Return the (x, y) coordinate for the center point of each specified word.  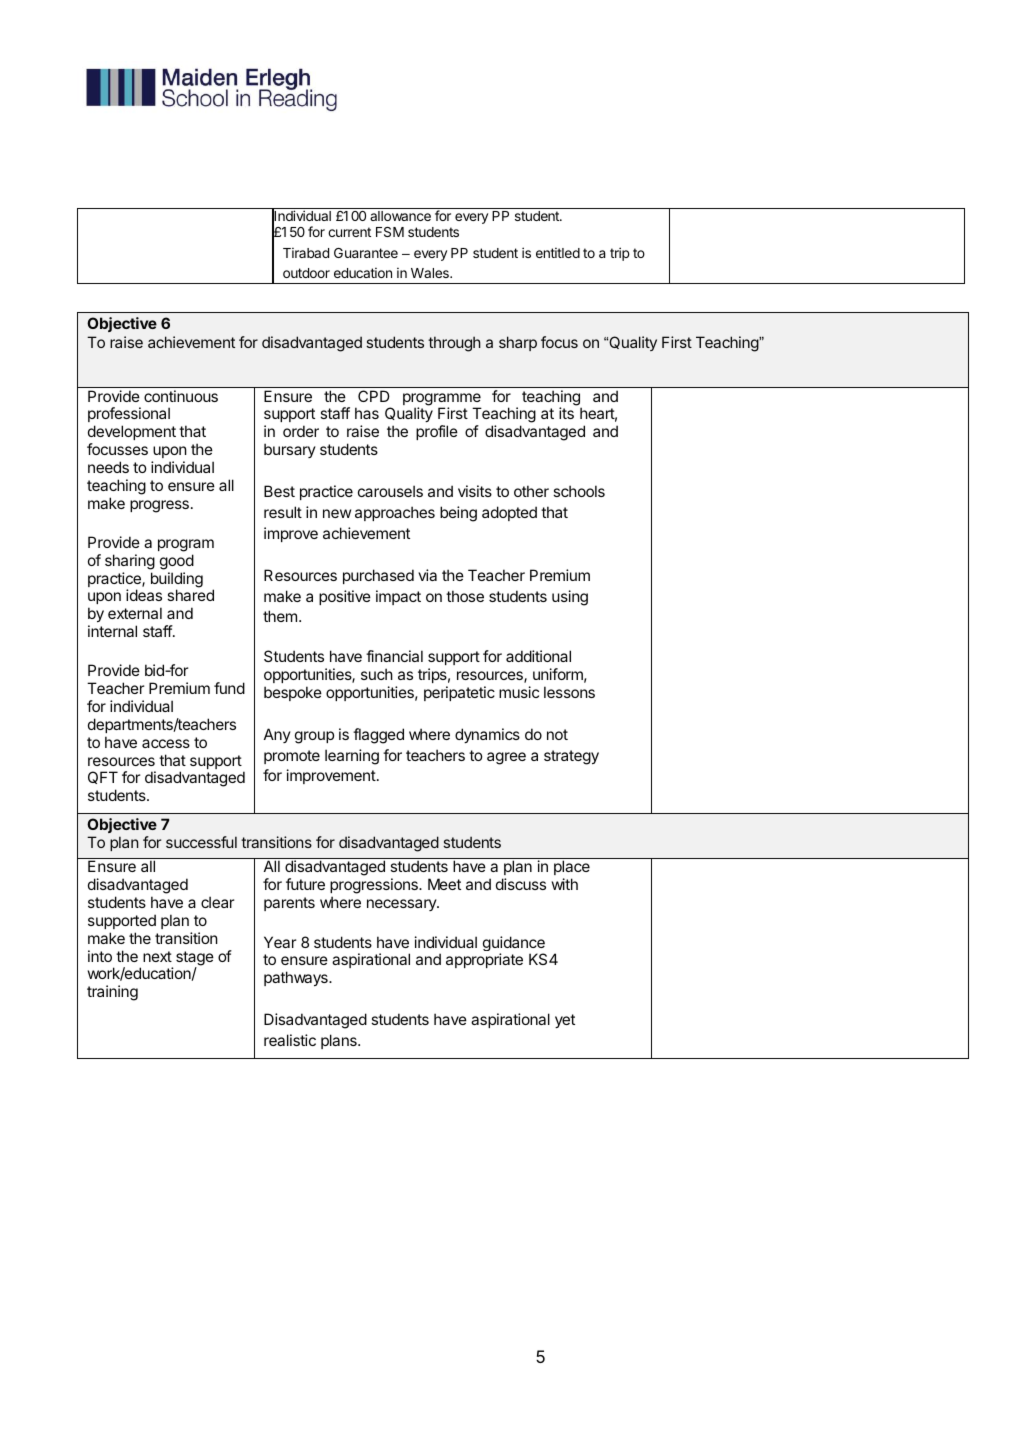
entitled (558, 252)
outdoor (306, 273)
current (349, 232)
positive (345, 597)
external (135, 613)
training (112, 993)
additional (538, 656)
